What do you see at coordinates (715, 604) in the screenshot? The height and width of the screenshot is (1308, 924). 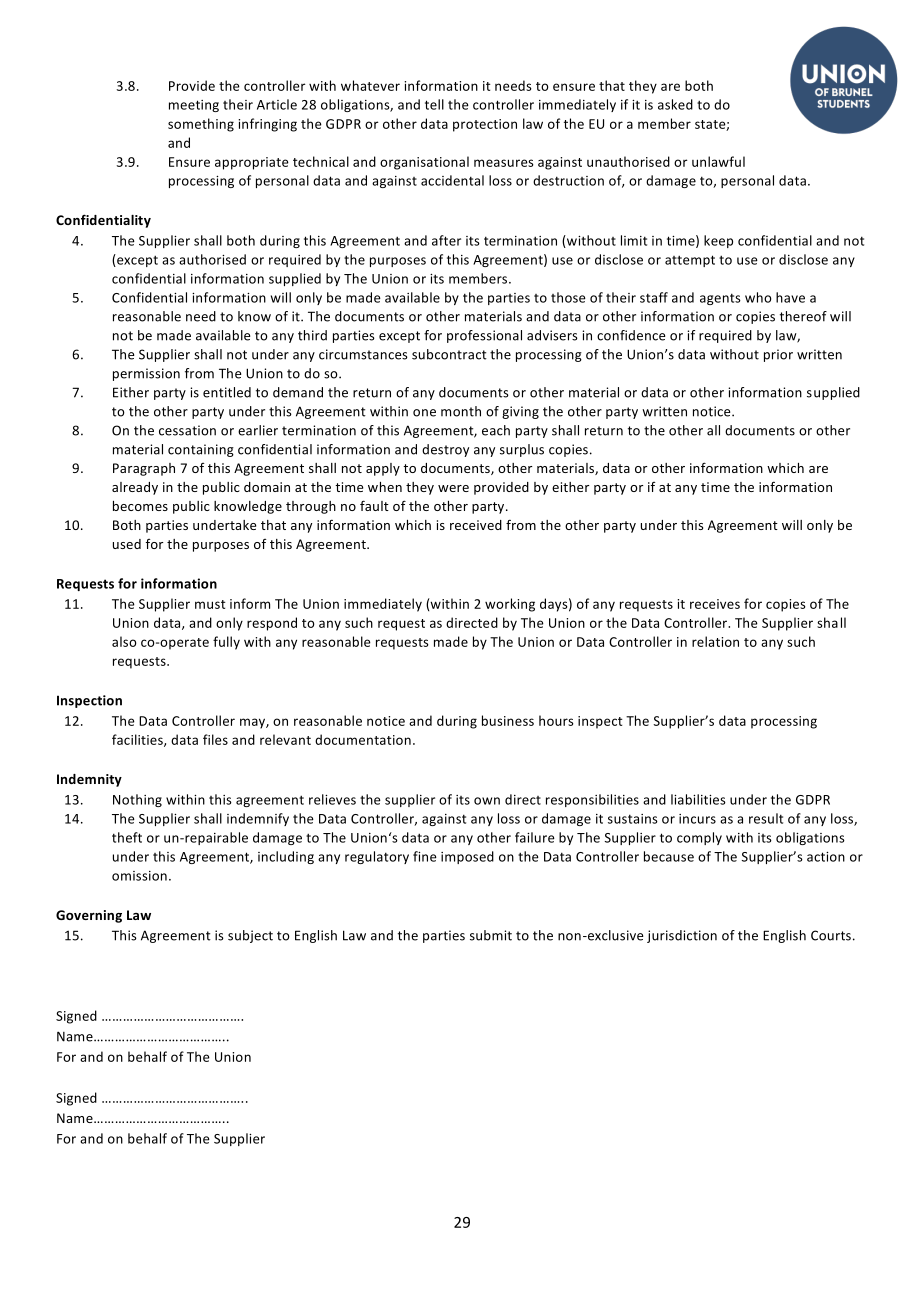 I see `receives` at bounding box center [715, 604].
